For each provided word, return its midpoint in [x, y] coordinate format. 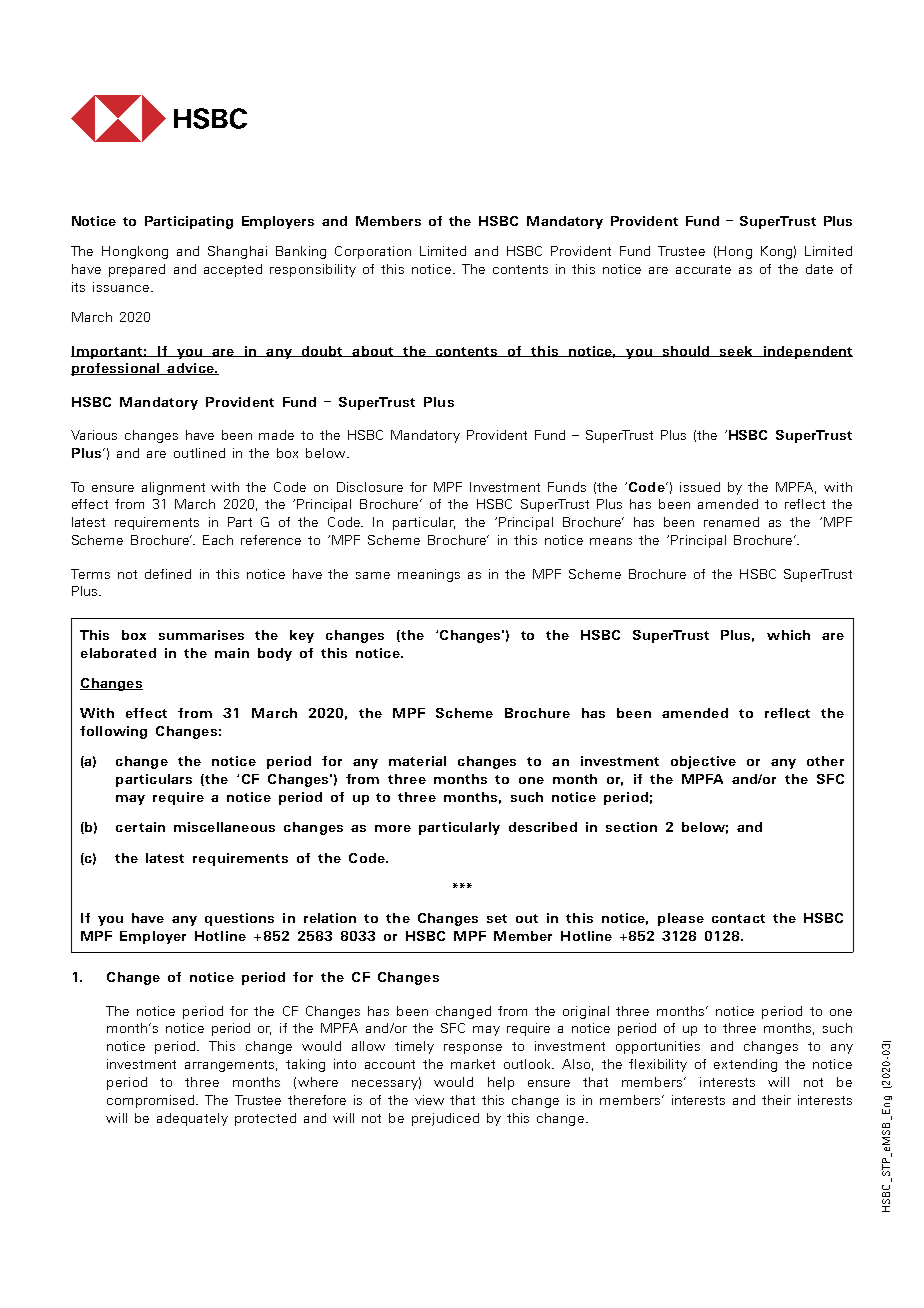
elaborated [118, 653]
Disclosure [370, 487]
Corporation [373, 252]
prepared [137, 270]
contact [738, 918]
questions [239, 919]
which [788, 635]
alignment [173, 488]
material [417, 761]
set [497, 918]
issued [700, 487]
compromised [152, 1101]
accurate [703, 269]
